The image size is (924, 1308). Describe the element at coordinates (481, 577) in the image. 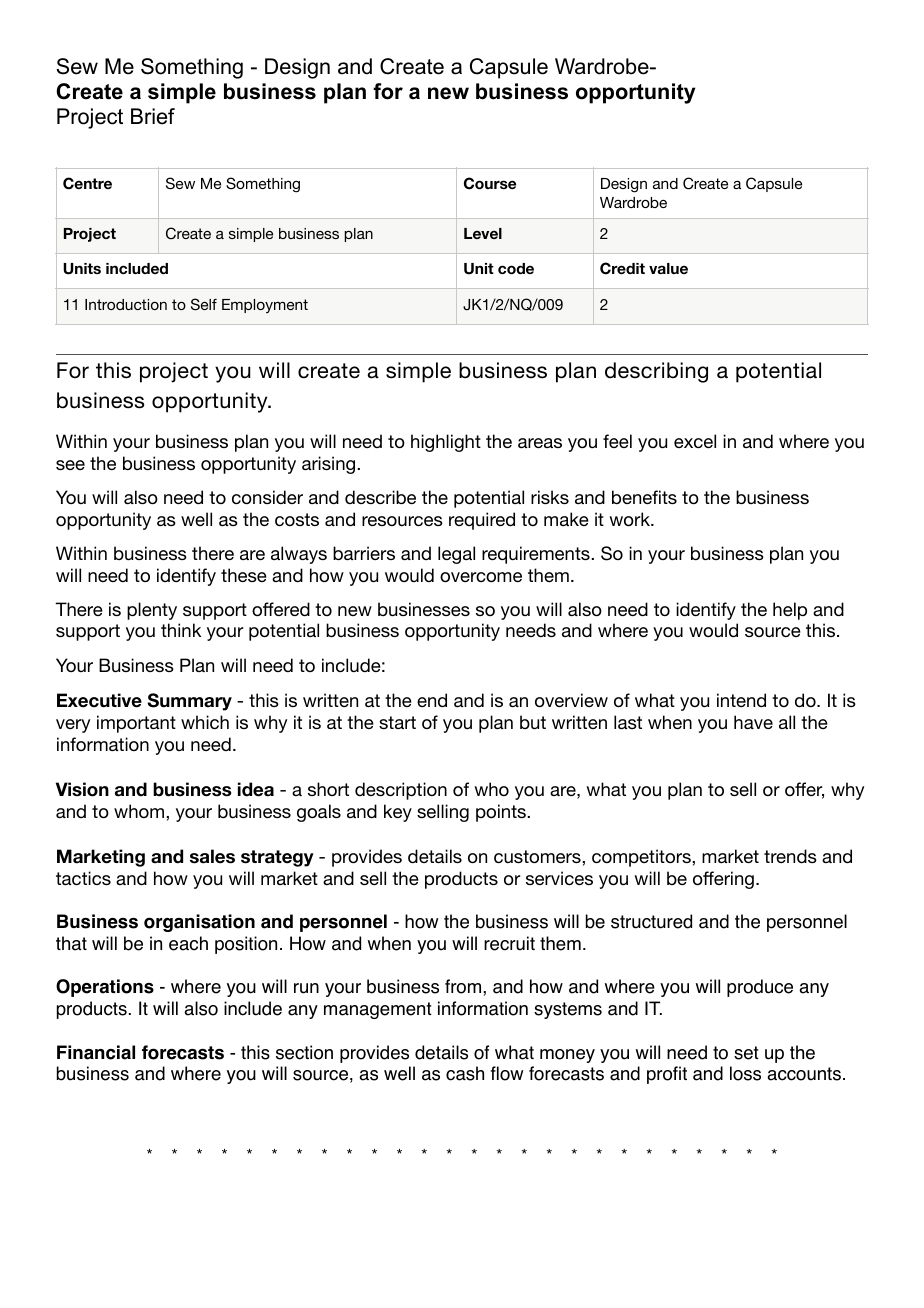

I see `overcome` at that location.
